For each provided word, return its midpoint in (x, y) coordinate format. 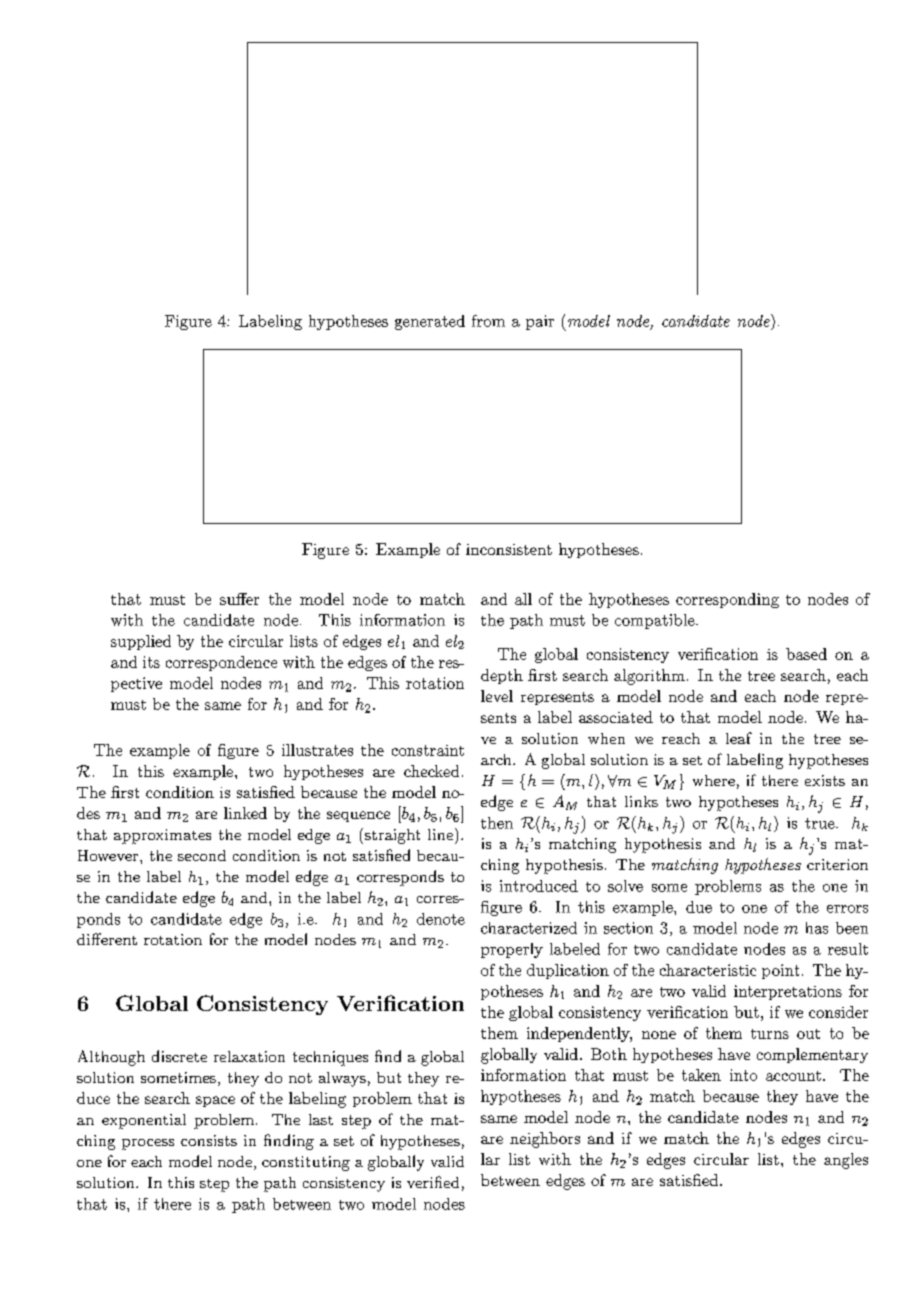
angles (846, 1161)
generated (430, 322)
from (488, 321)
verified (433, 1182)
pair (540, 322)
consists (209, 1140)
